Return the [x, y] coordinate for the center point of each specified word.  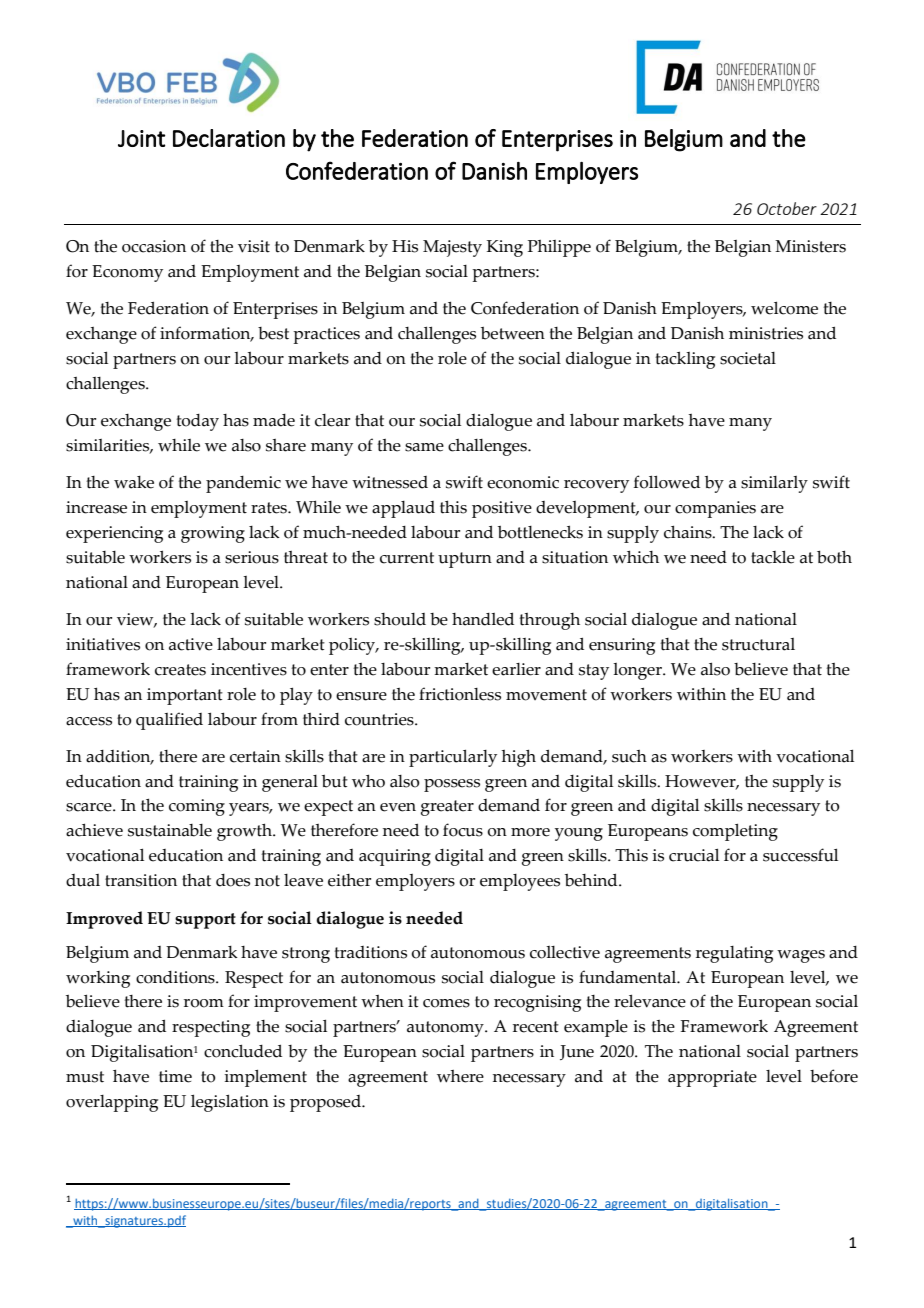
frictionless [460, 694]
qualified [169, 721]
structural [758, 644]
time [175, 1076]
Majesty [452, 248]
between [513, 333]
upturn [465, 560]
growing [213, 534]
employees [520, 882]
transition [141, 880]
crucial [694, 855]
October [787, 208]
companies [715, 509]
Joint [141, 138]
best [273, 333]
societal [748, 358]
